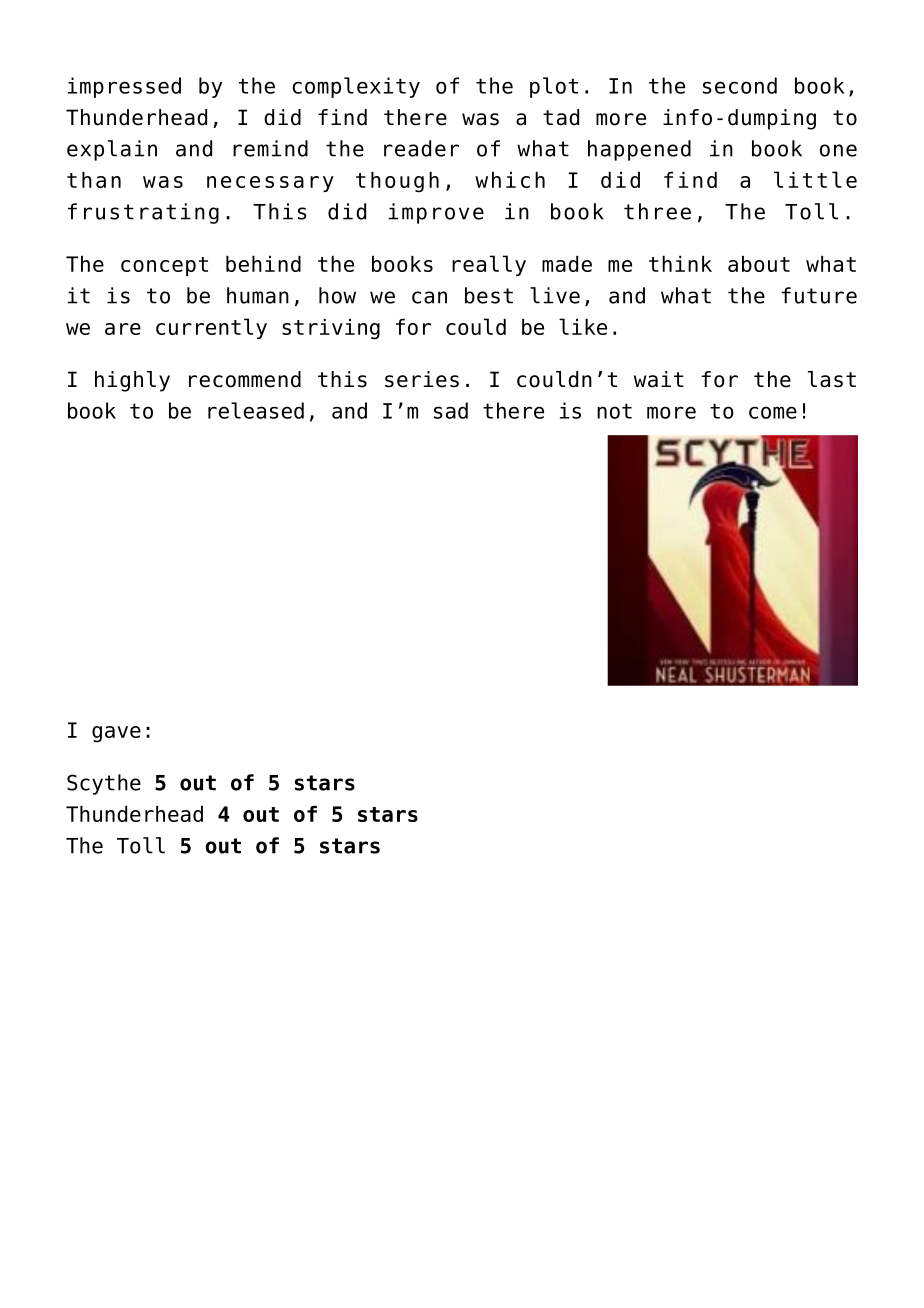 The height and width of the page is (1308, 924). What do you see at coordinates (256, 410) in the page?
I see `released` at bounding box center [256, 410].
